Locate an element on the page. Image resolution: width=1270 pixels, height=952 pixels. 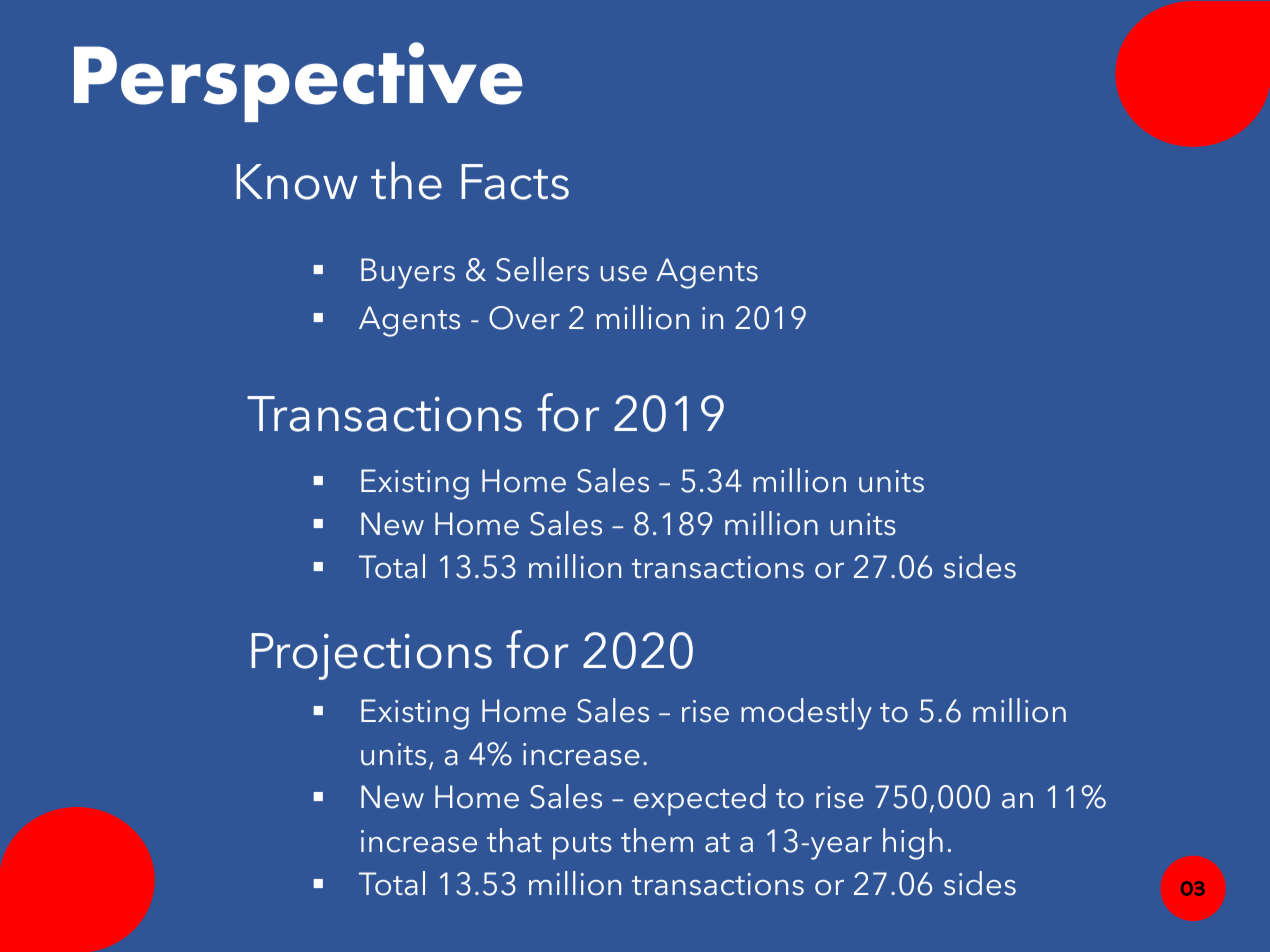
Perspective is located at coordinates (298, 82).
